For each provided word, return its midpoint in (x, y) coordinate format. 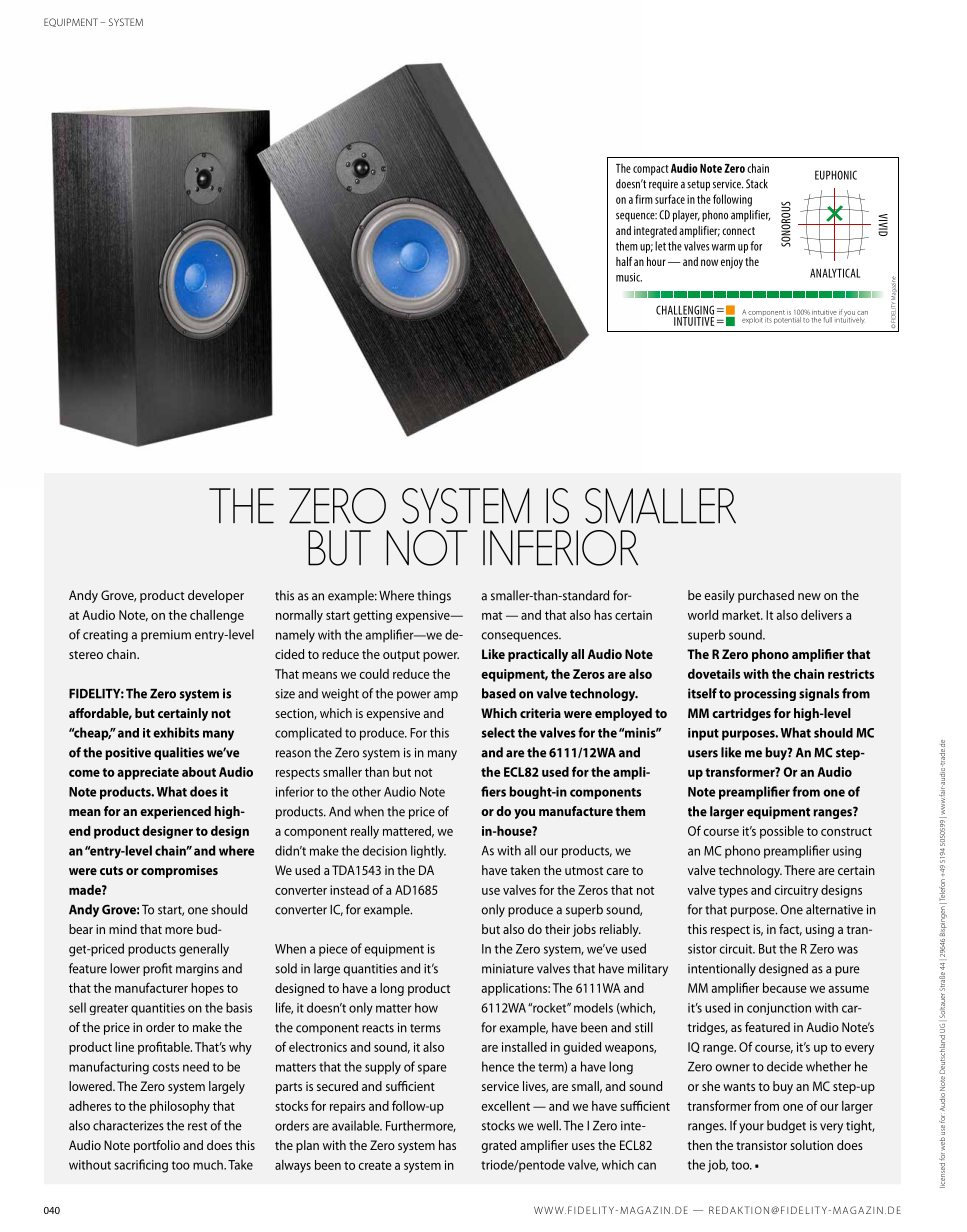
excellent (505, 1106)
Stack (757, 184)
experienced (175, 812)
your (751, 1128)
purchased (766, 596)
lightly (428, 852)
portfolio (157, 1146)
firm (644, 199)
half (624, 261)
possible (782, 832)
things (434, 596)
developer (216, 596)
